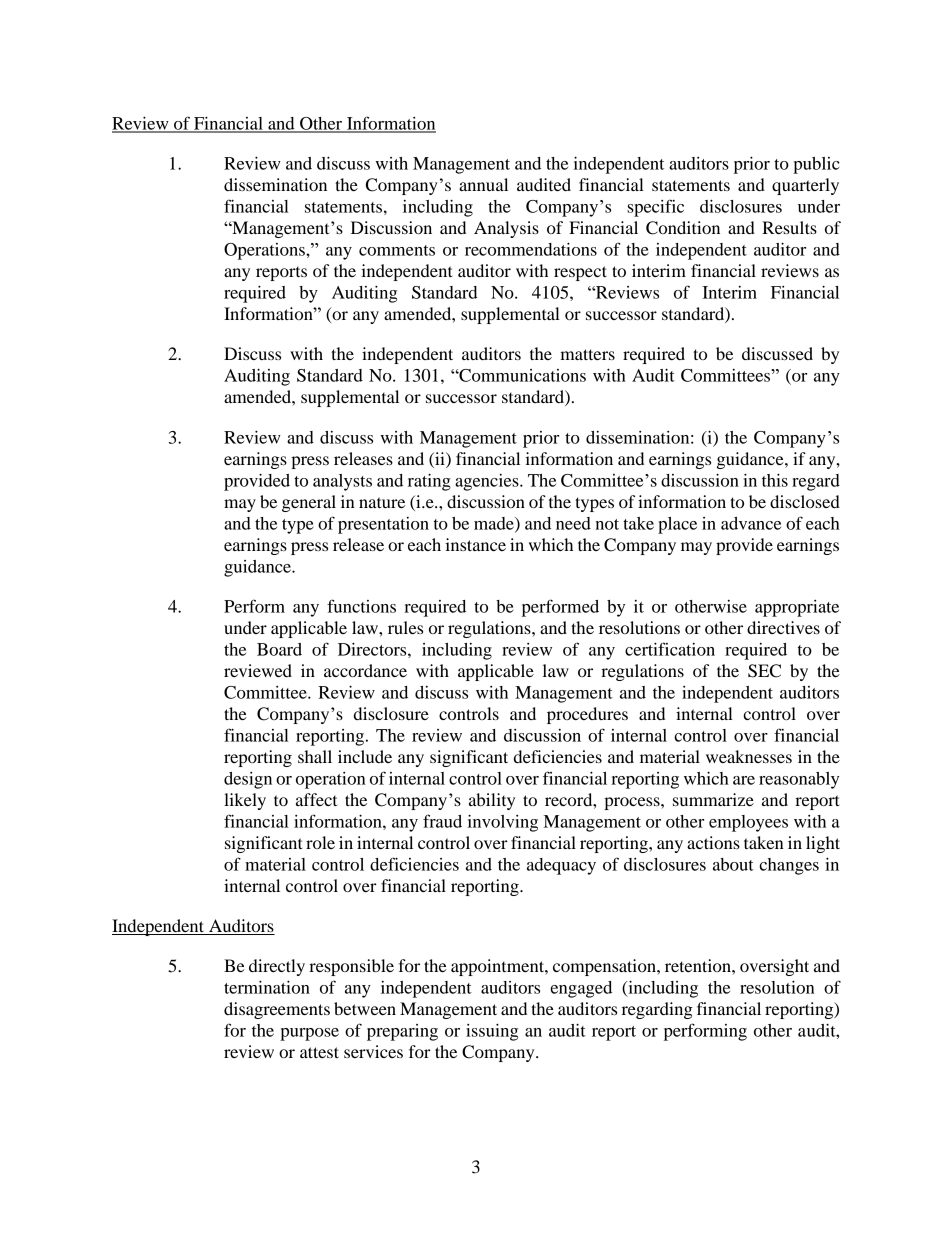 The image size is (952, 1233). I want to click on annual, so click(483, 184).
